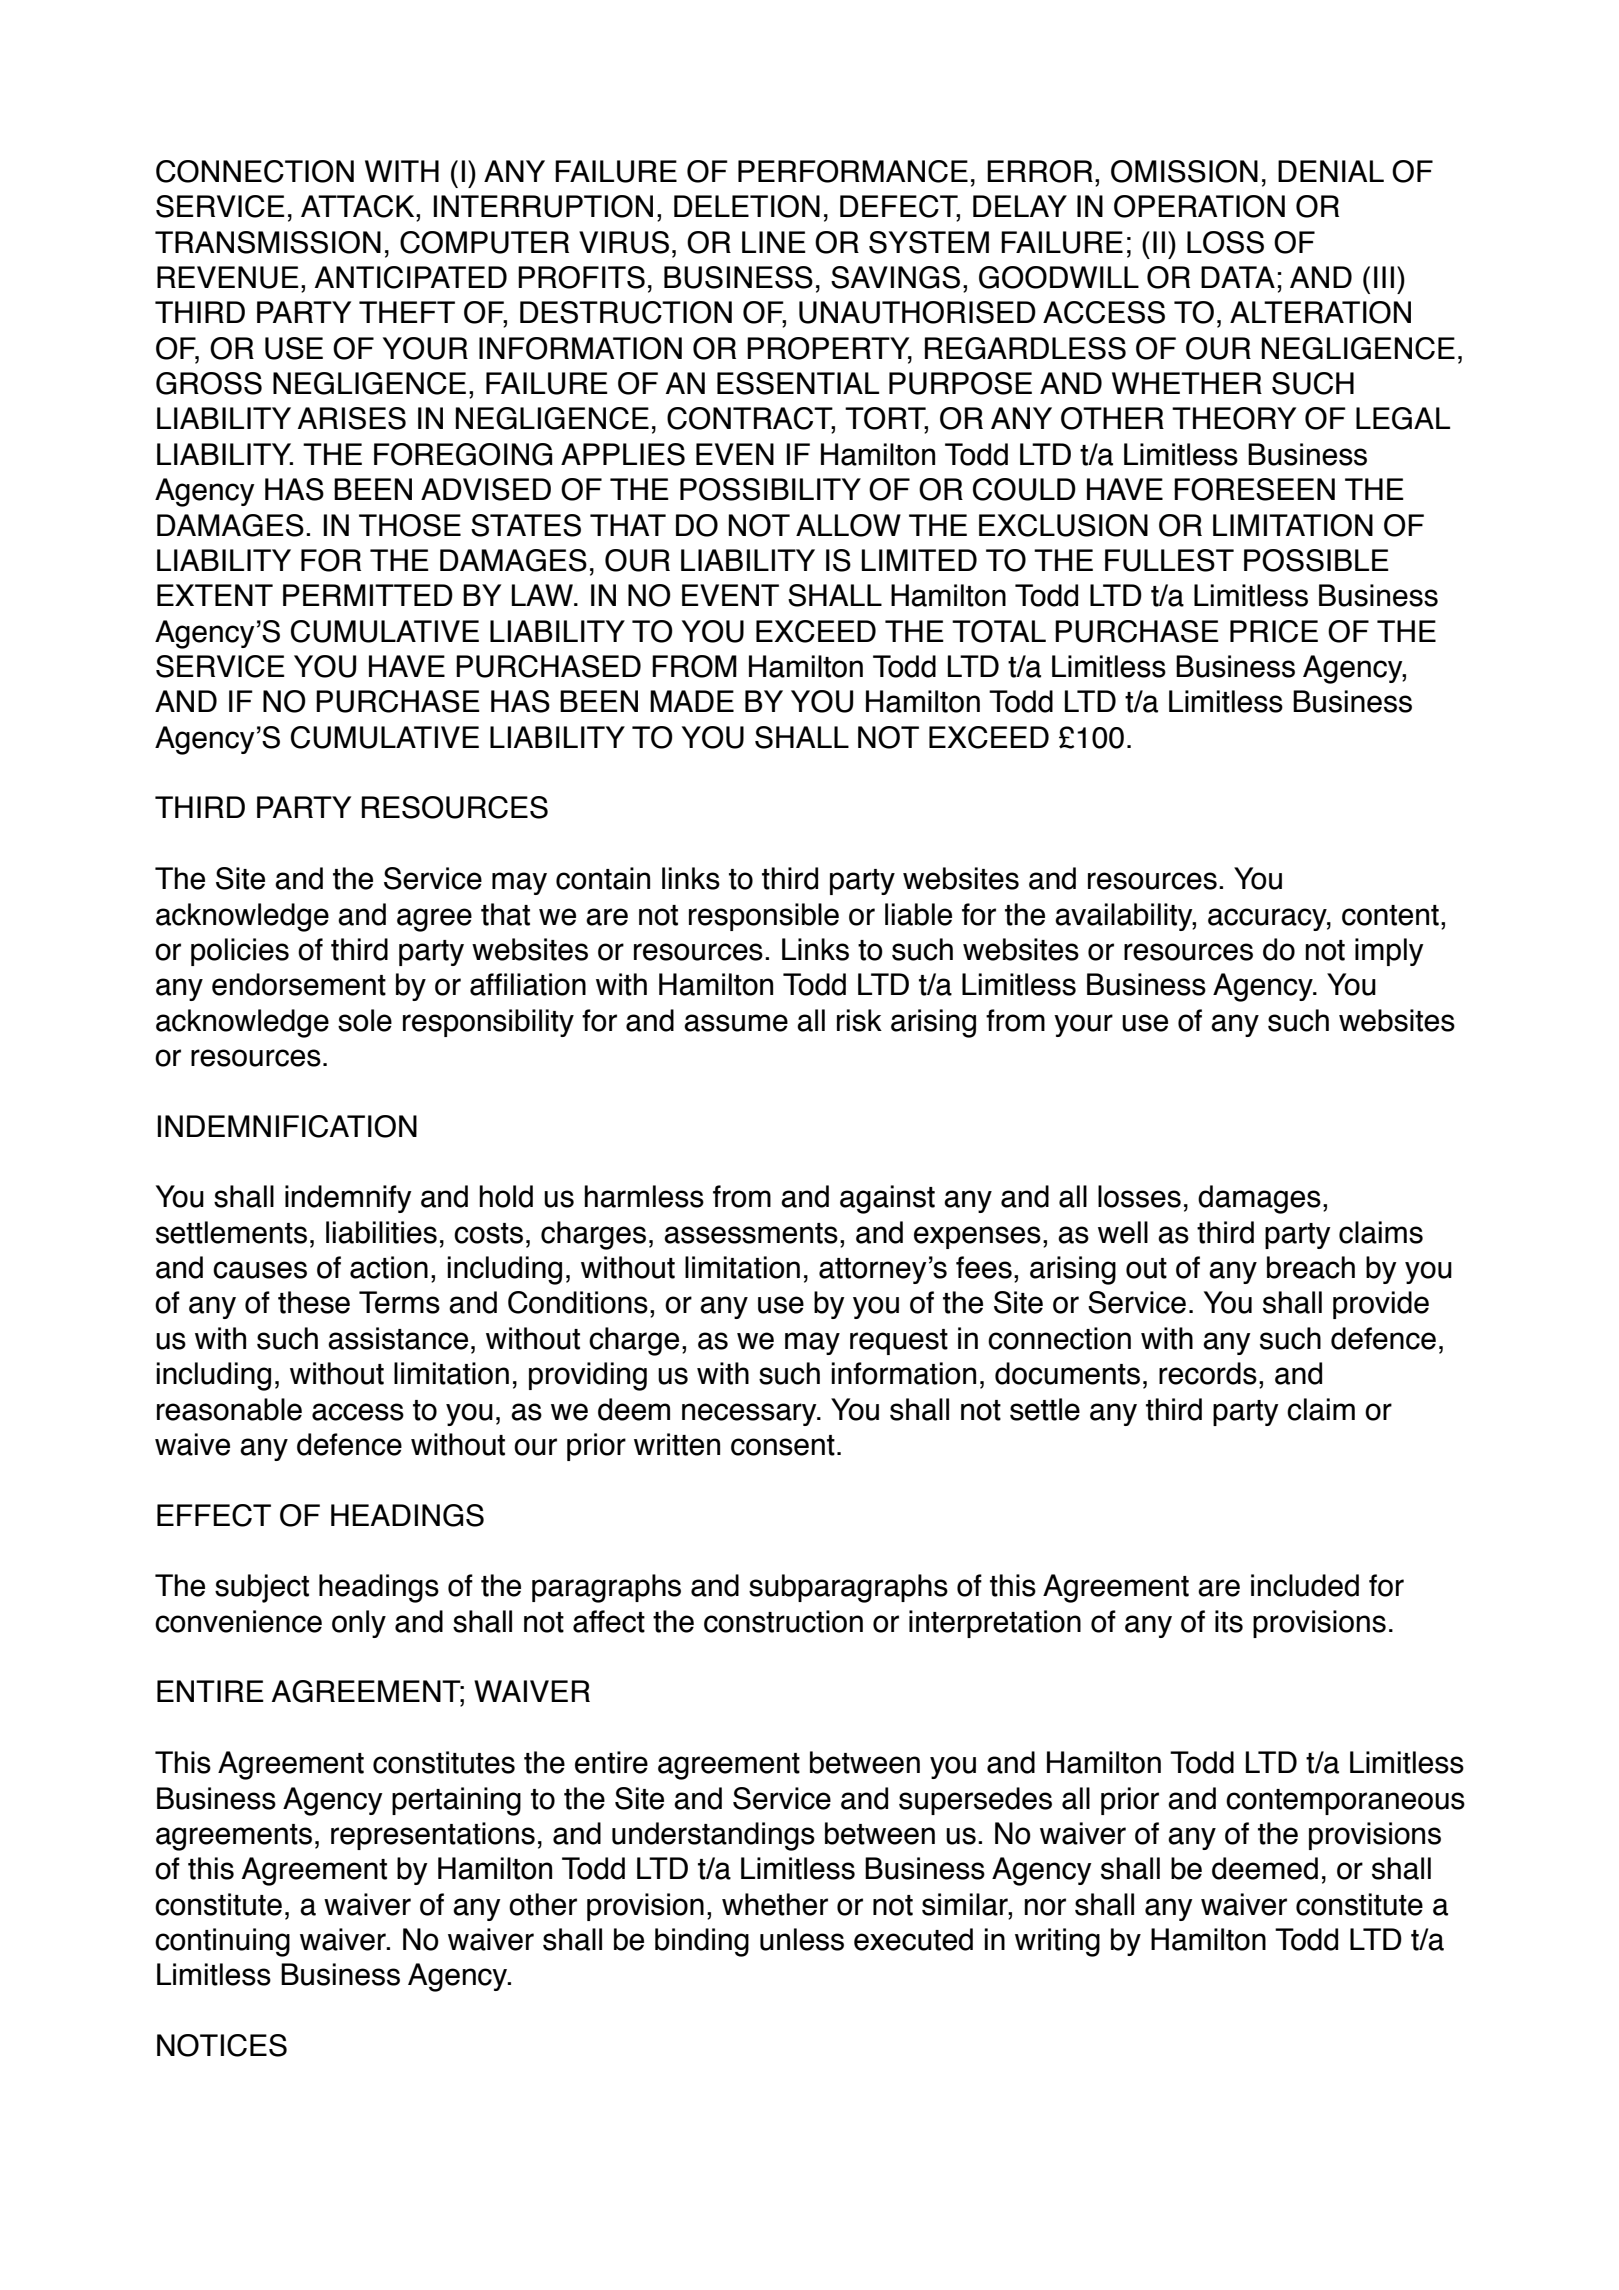 Image resolution: width=1619 pixels, height=2290 pixels. I want to click on included, so click(1305, 1585).
